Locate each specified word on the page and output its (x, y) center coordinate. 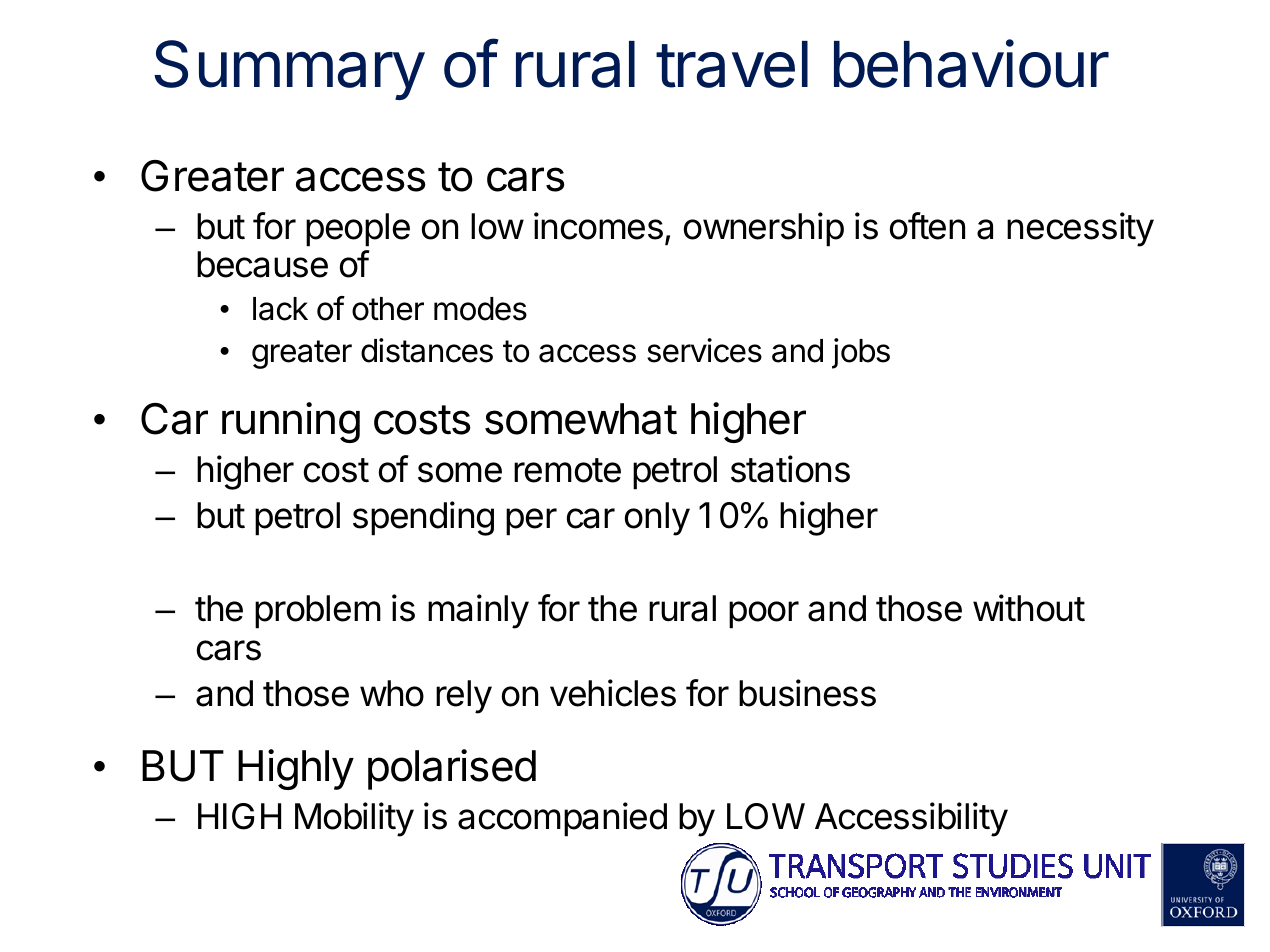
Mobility (354, 819)
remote (567, 470)
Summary (289, 70)
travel (732, 64)
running (291, 422)
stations (790, 469)
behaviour (971, 63)
